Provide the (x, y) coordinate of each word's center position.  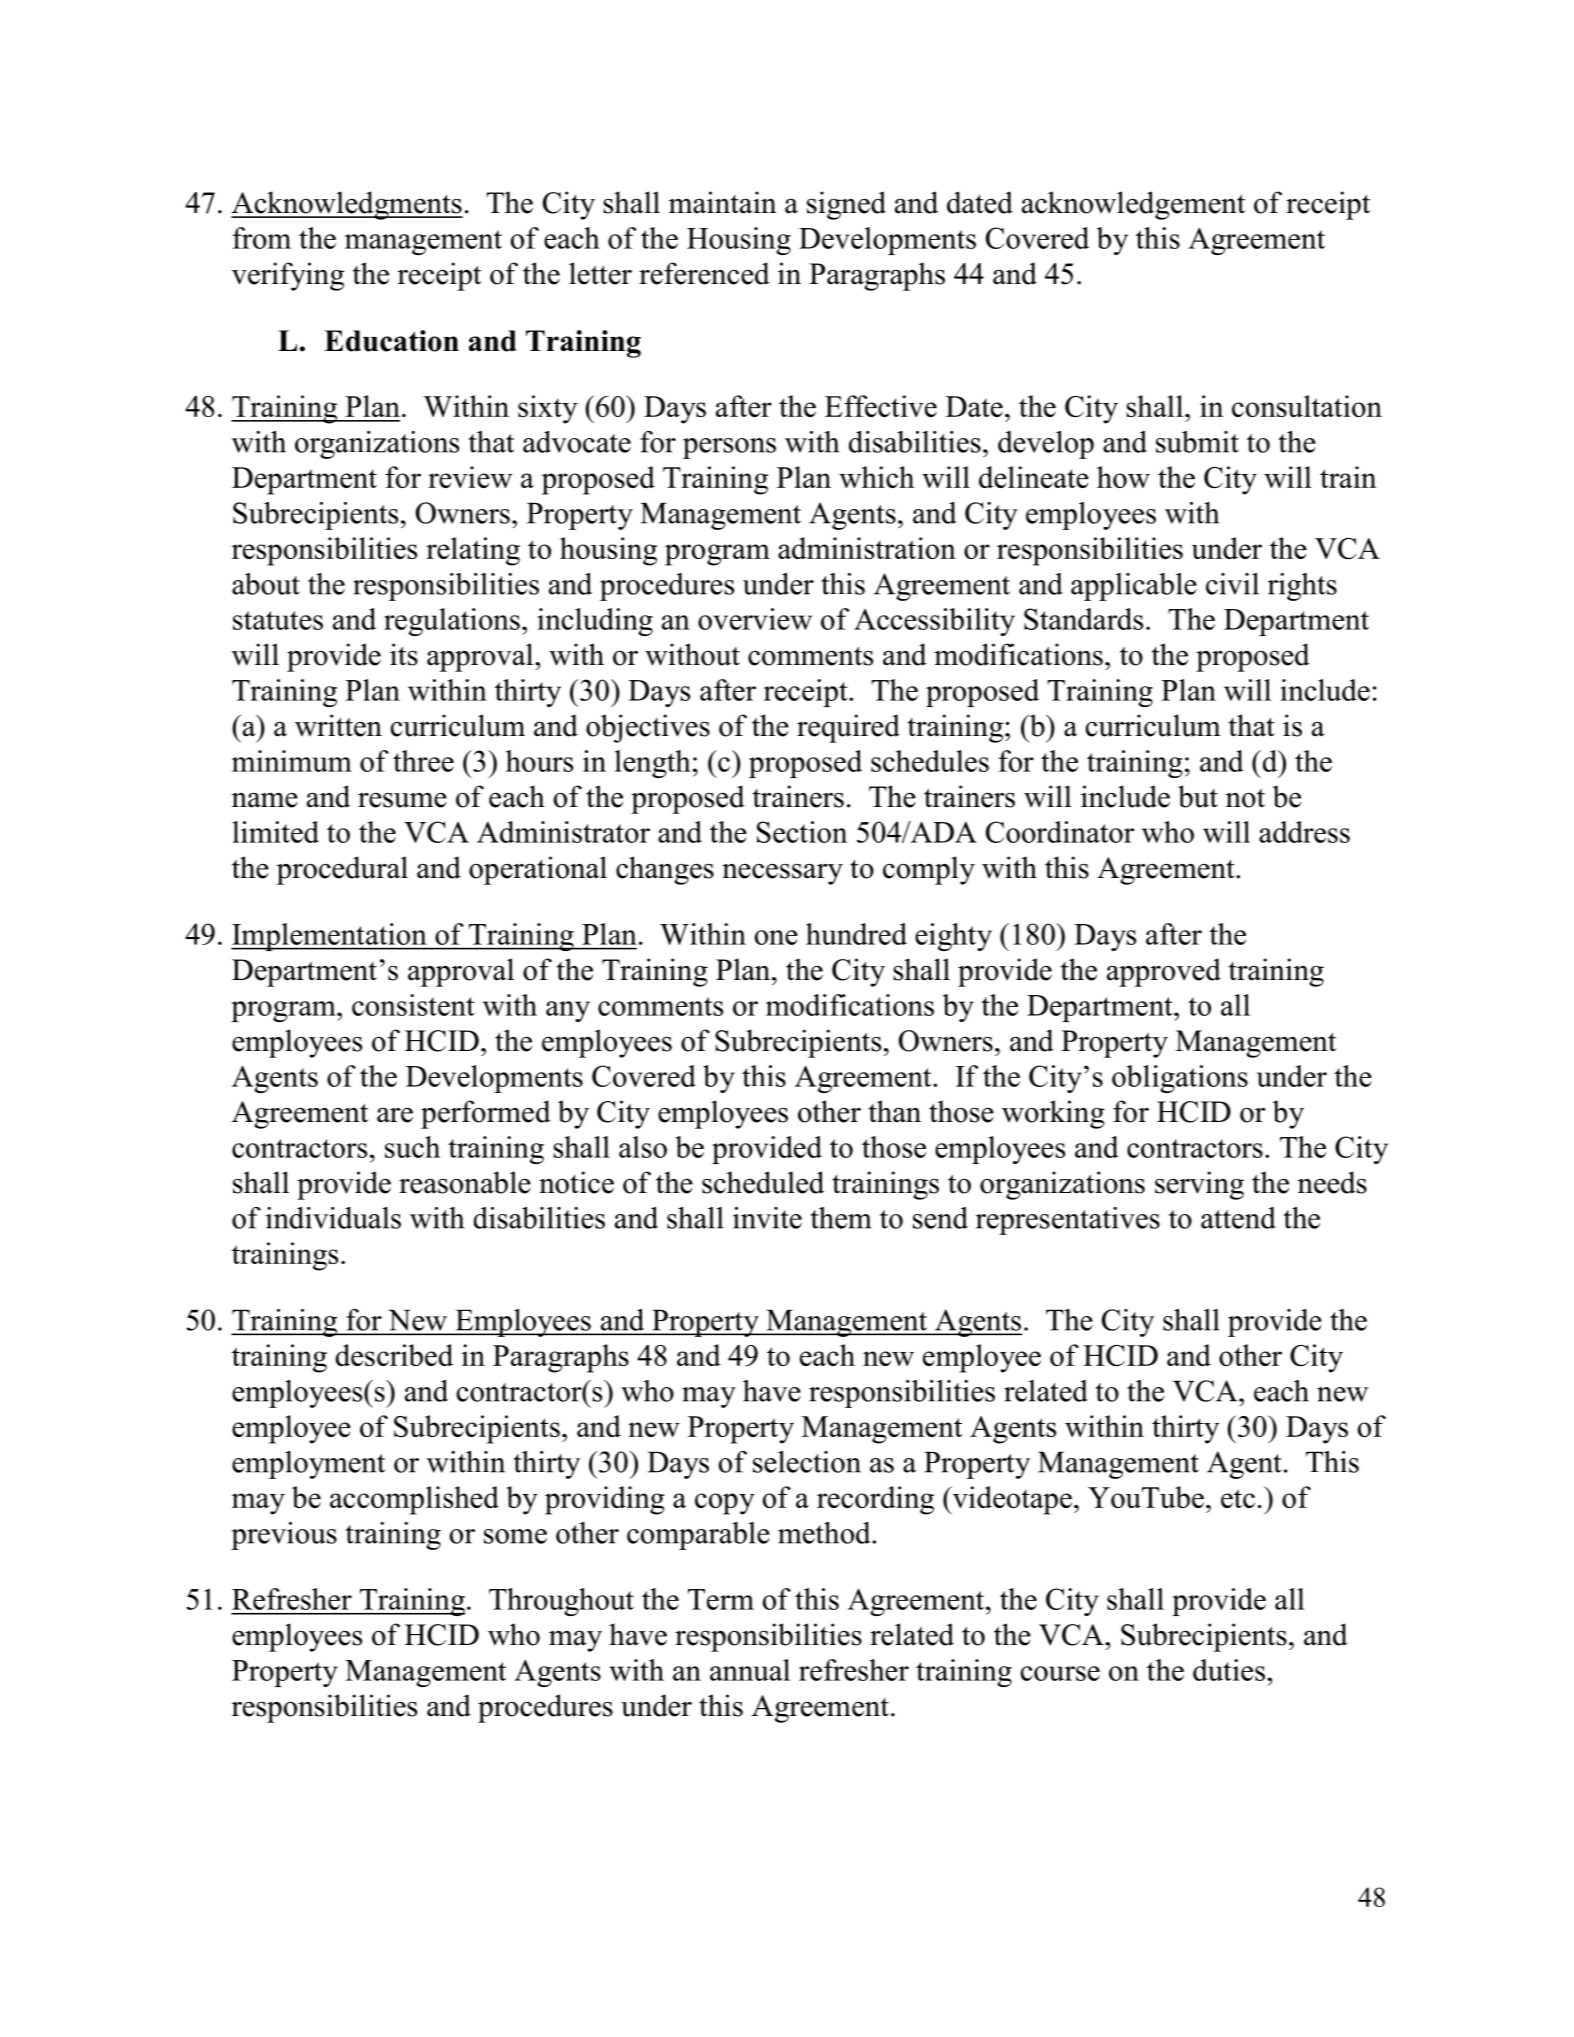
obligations (1180, 1079)
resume (402, 800)
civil (1232, 584)
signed (846, 205)
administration (867, 548)
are (395, 1115)
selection (807, 1462)
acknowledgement (1133, 205)
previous (284, 1536)
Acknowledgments (347, 205)
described (394, 1355)
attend (1238, 1218)
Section (802, 832)
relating (473, 551)
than (895, 1111)
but (1198, 796)
